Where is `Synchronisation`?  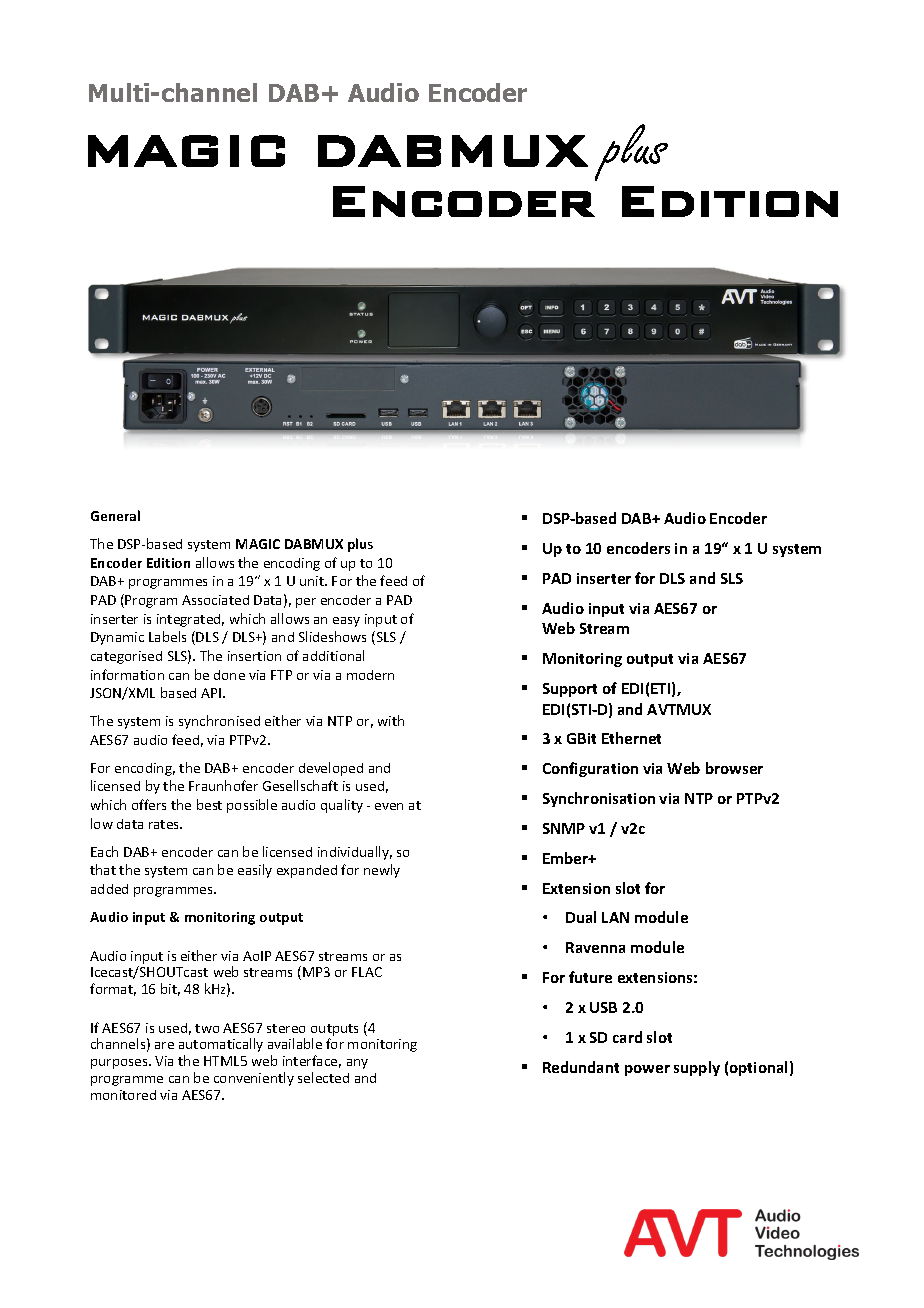
Synchronisation is located at coordinates (599, 799).
